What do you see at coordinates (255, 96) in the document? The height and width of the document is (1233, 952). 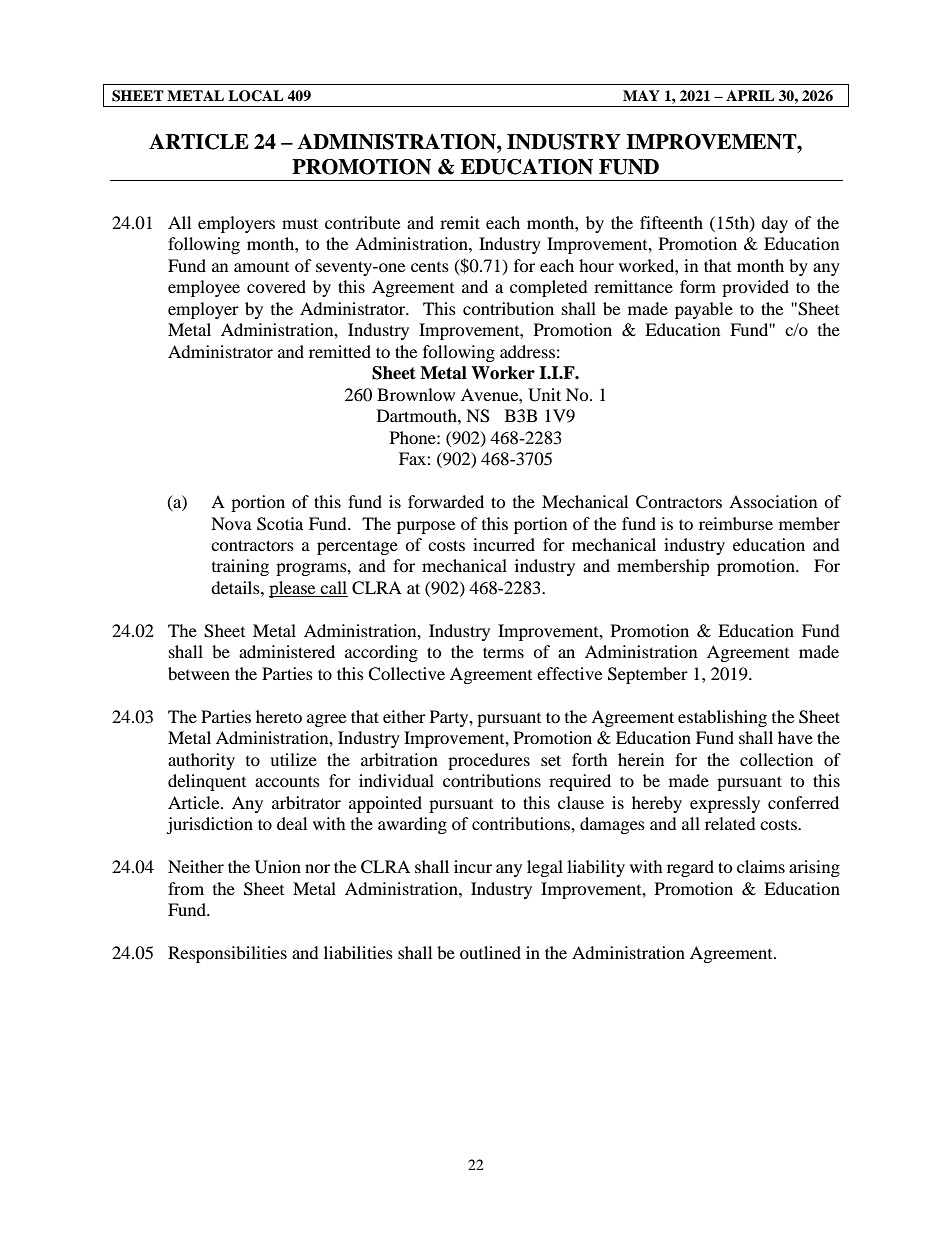 I see `LOCAL` at bounding box center [255, 96].
